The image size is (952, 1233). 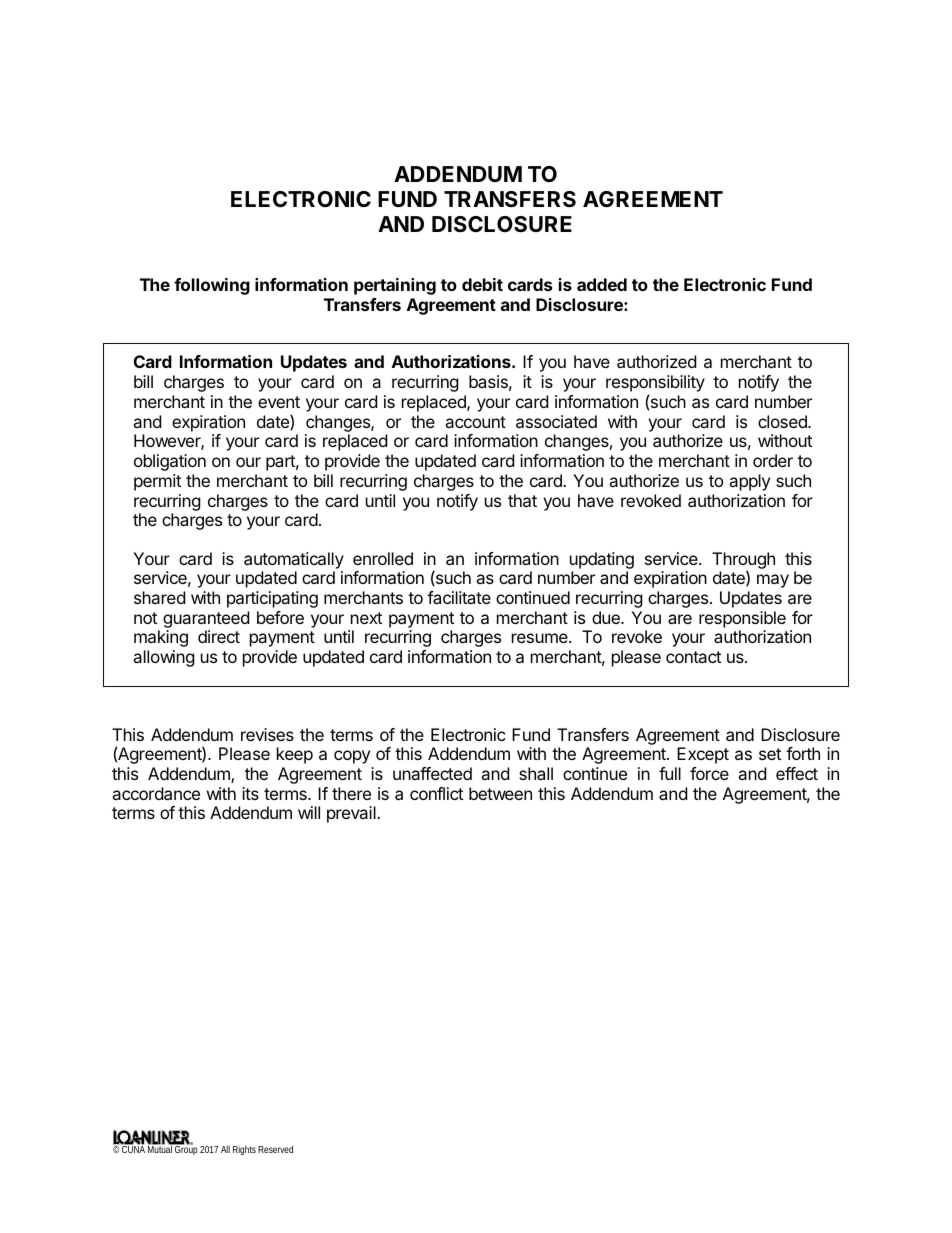 I want to click on between, so click(x=500, y=793).
